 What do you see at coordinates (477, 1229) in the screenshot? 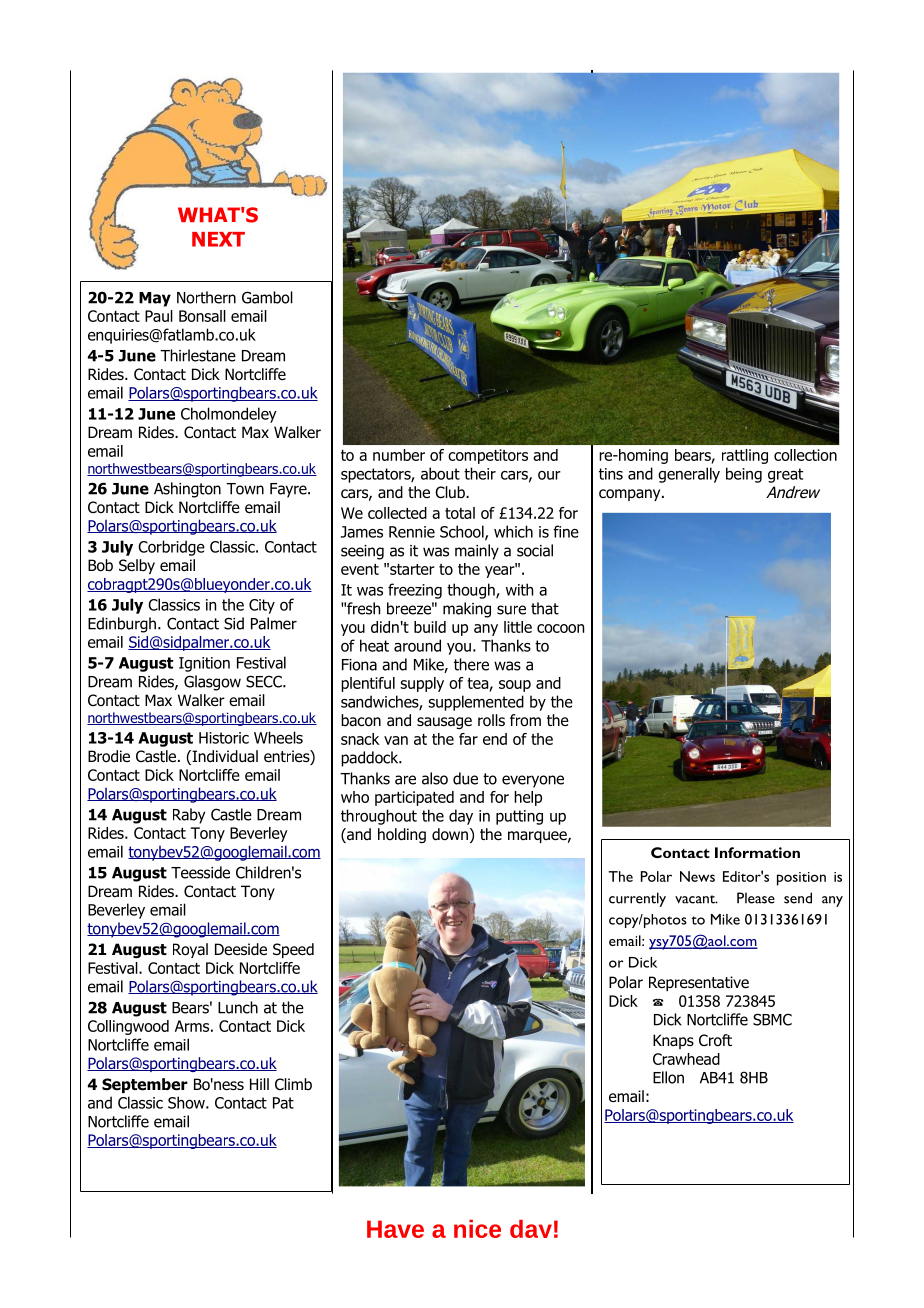
I see `nice` at bounding box center [477, 1229].
